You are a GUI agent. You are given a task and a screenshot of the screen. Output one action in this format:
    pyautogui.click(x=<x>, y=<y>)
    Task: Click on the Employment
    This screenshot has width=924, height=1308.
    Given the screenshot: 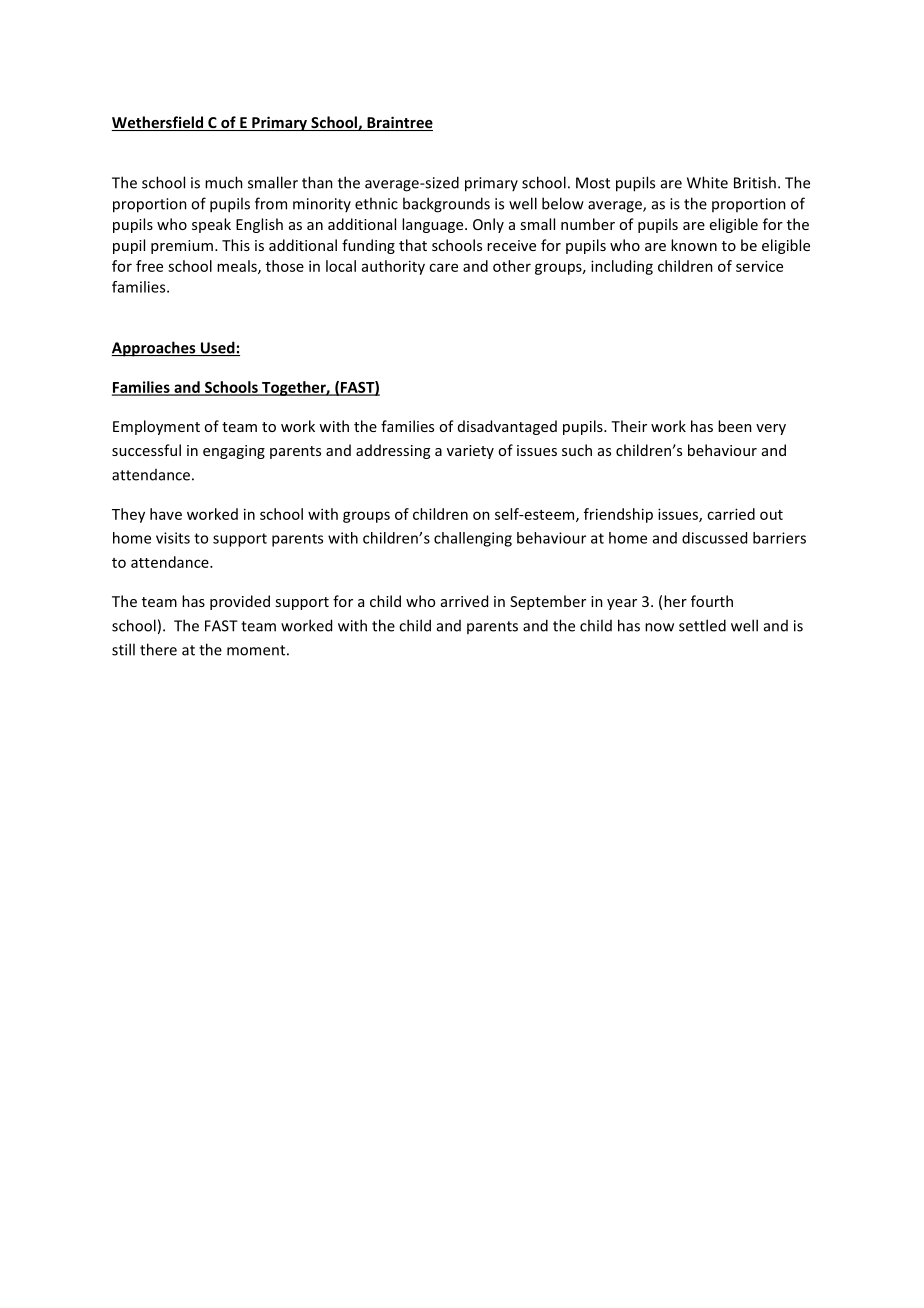 What is the action you would take?
    pyautogui.click(x=156, y=427)
